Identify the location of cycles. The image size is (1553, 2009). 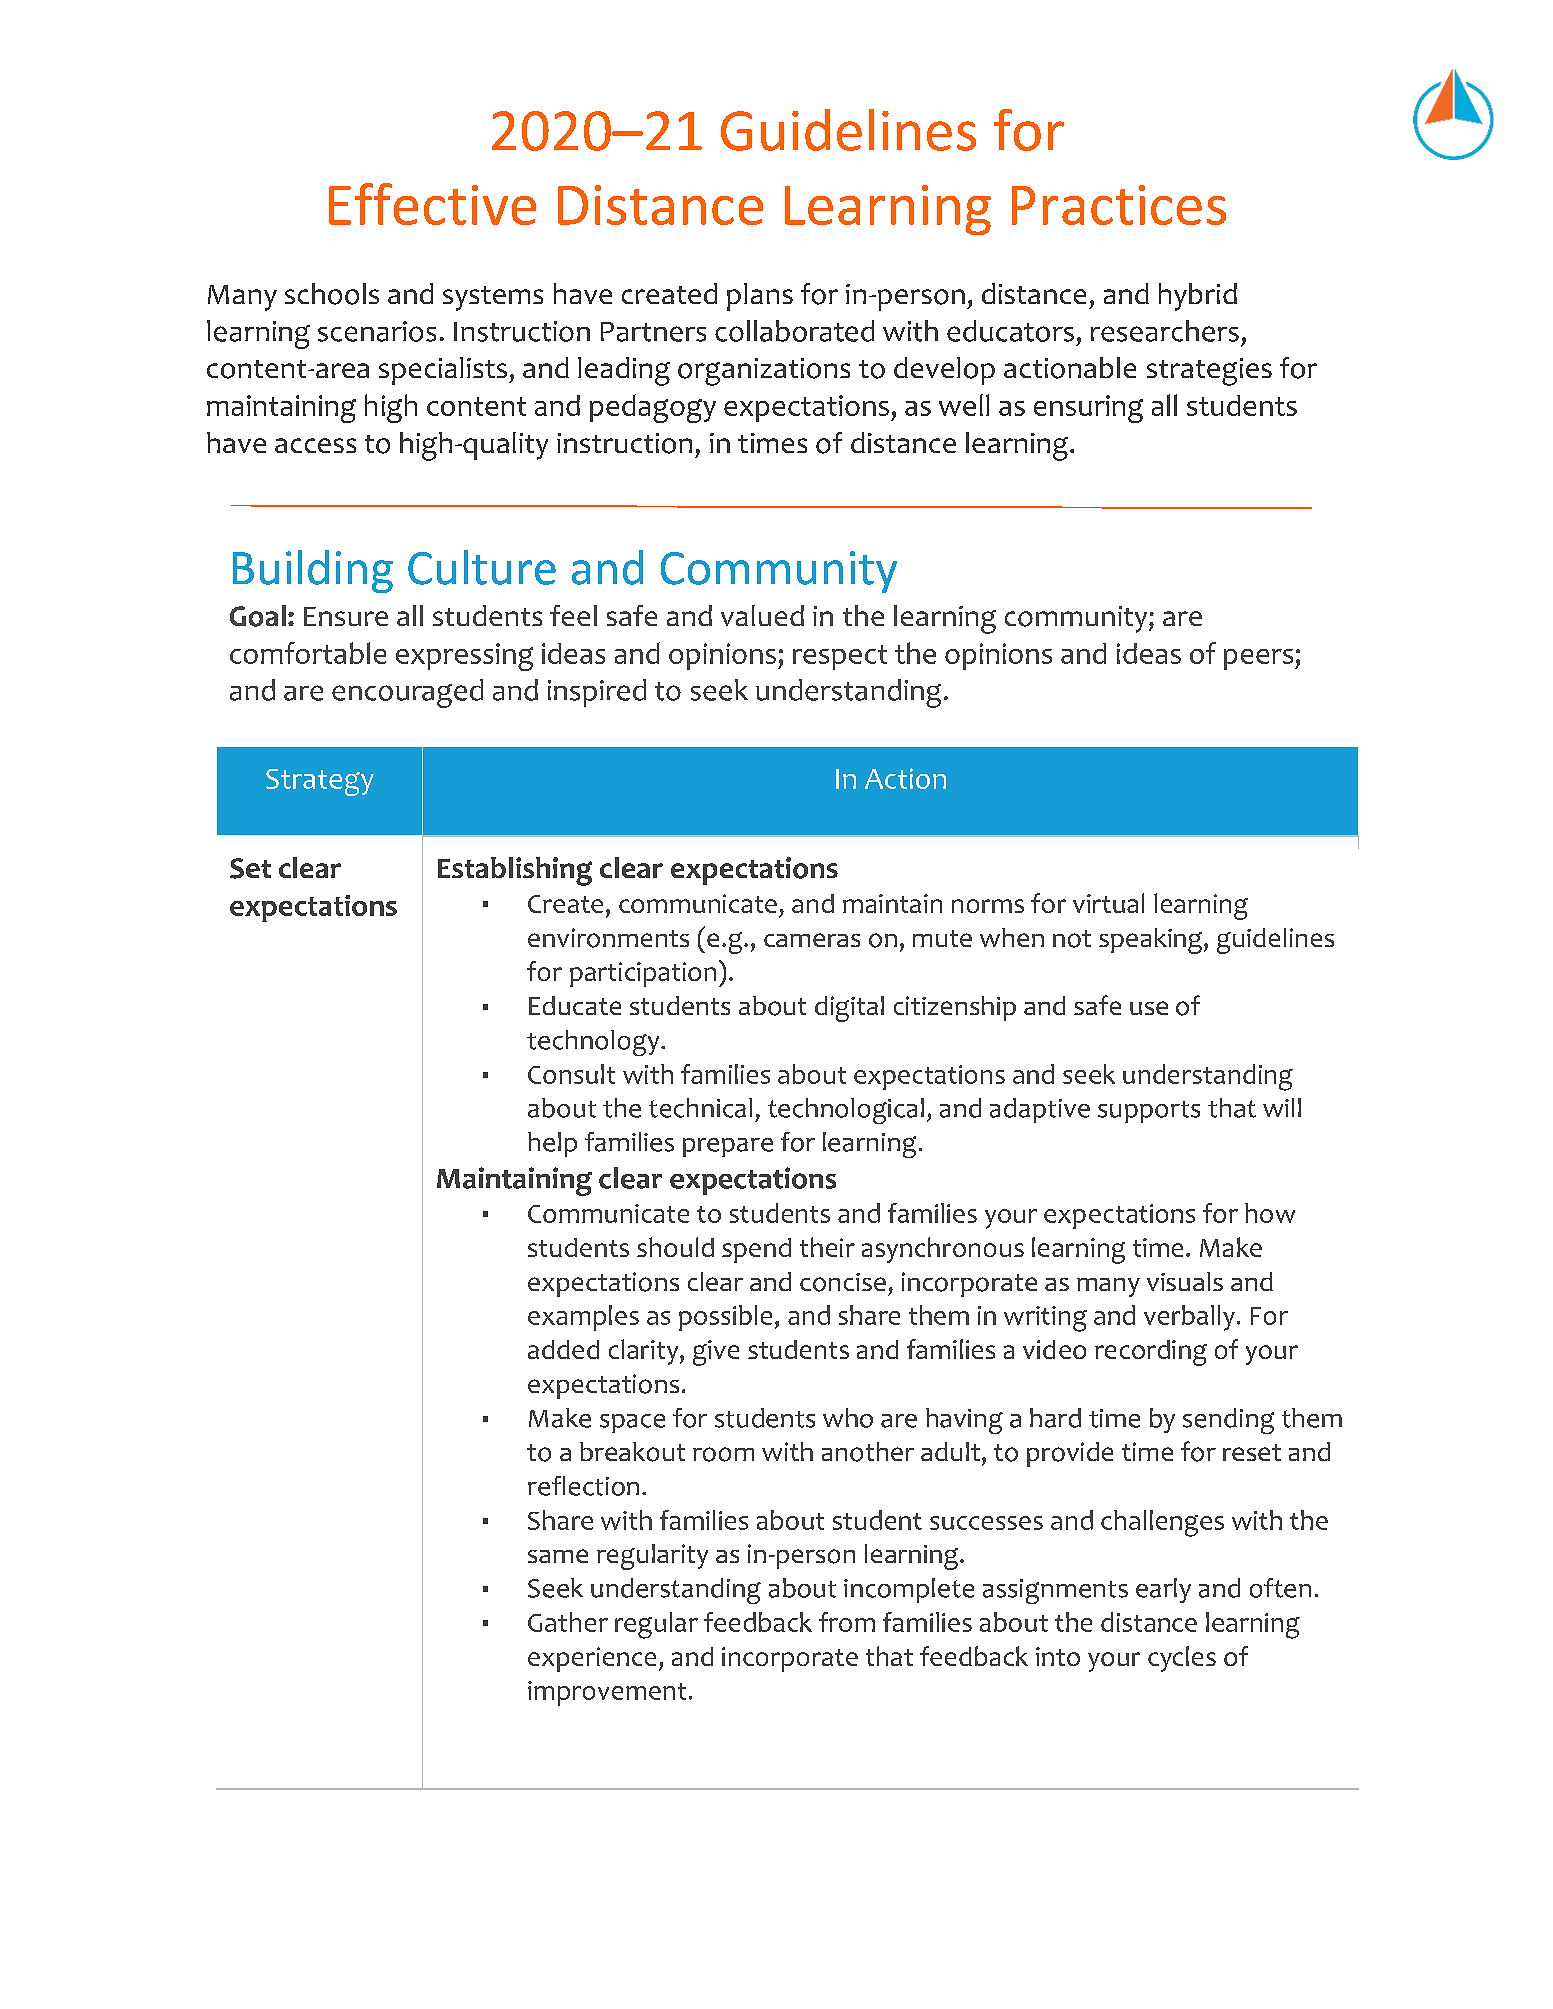
(1182, 1659).
